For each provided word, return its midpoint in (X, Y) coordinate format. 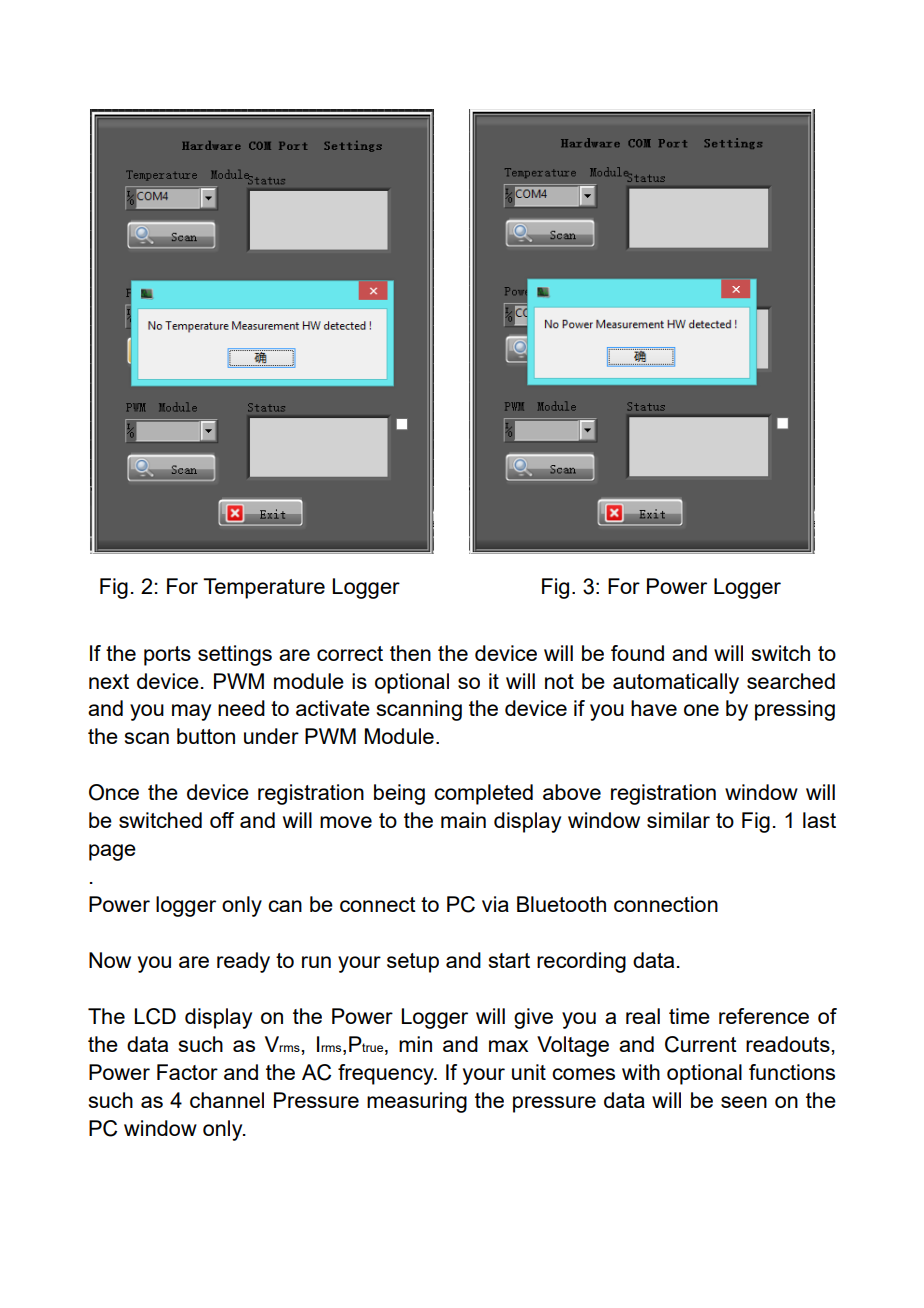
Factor (187, 1072)
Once (114, 792)
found (637, 653)
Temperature (264, 588)
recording (581, 962)
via (495, 904)
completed (483, 794)
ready (243, 962)
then (410, 653)
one (701, 710)
